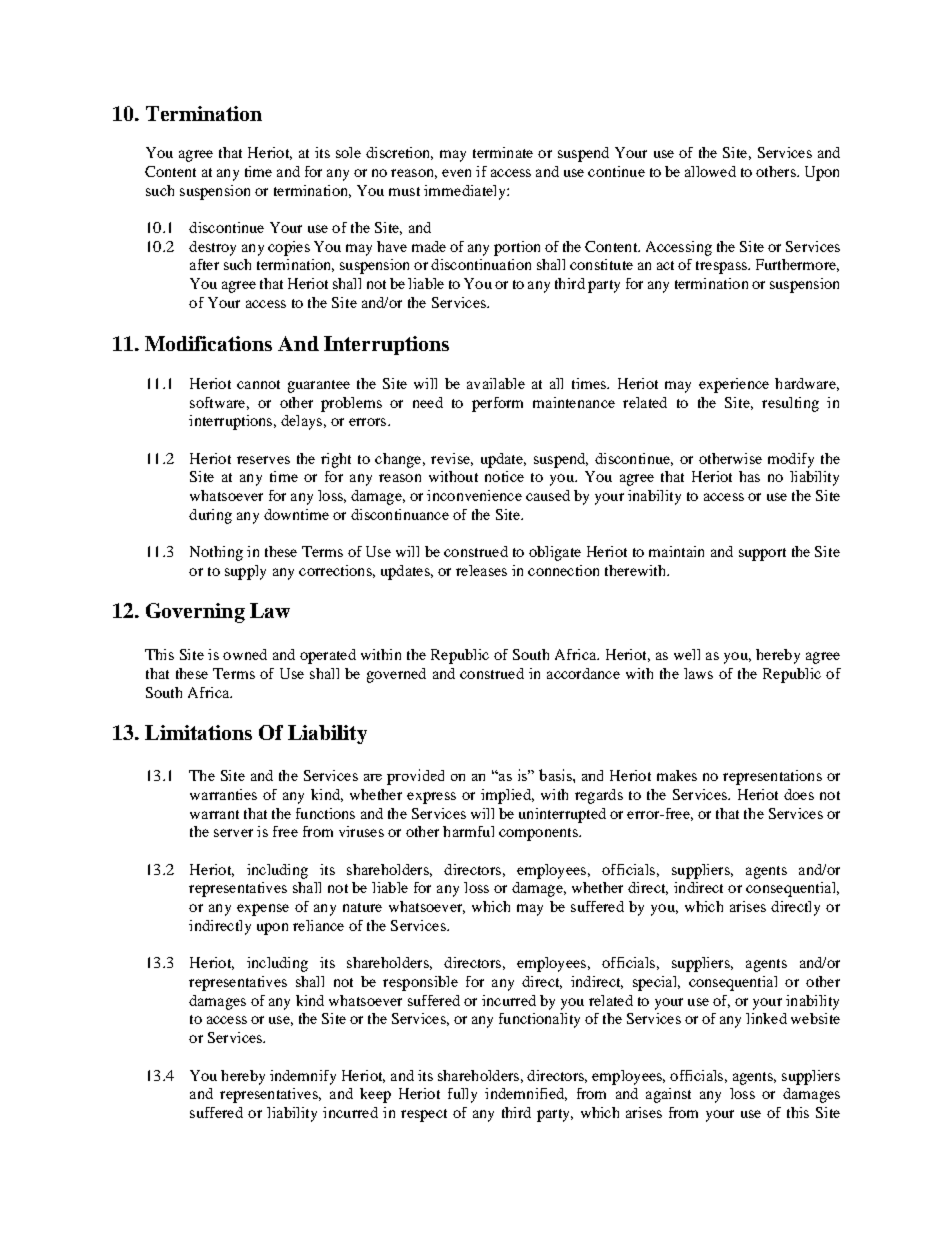 The width and height of the screenshot is (952, 1233). What do you see at coordinates (481, 570) in the screenshot?
I see `releases` at bounding box center [481, 570].
